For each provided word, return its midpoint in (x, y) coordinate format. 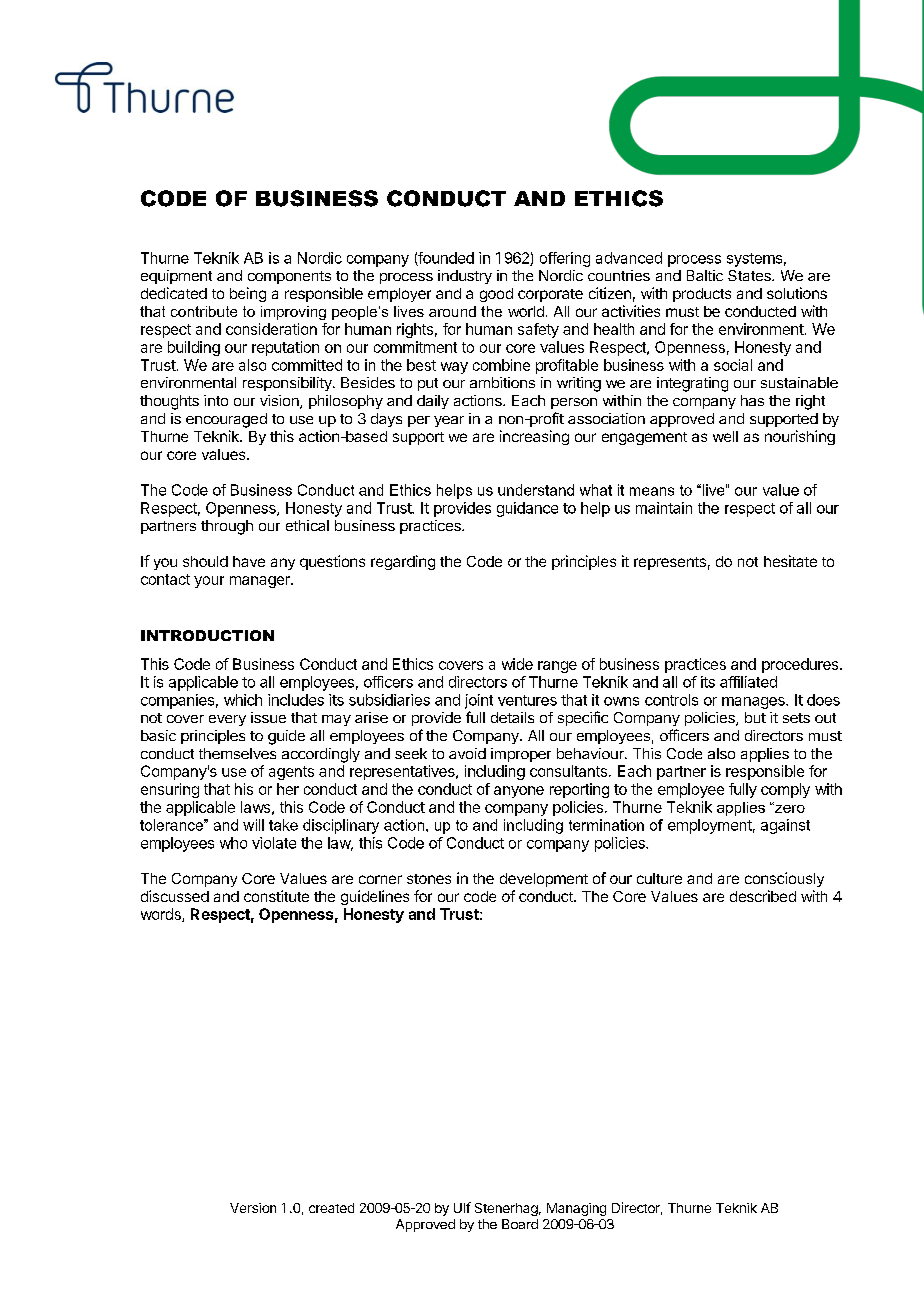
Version (253, 1208)
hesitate (790, 561)
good (496, 295)
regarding (403, 562)
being (248, 294)
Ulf (462, 1207)
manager (261, 582)
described (763, 896)
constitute (276, 896)
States (750, 275)
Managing (576, 1209)
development (544, 880)
